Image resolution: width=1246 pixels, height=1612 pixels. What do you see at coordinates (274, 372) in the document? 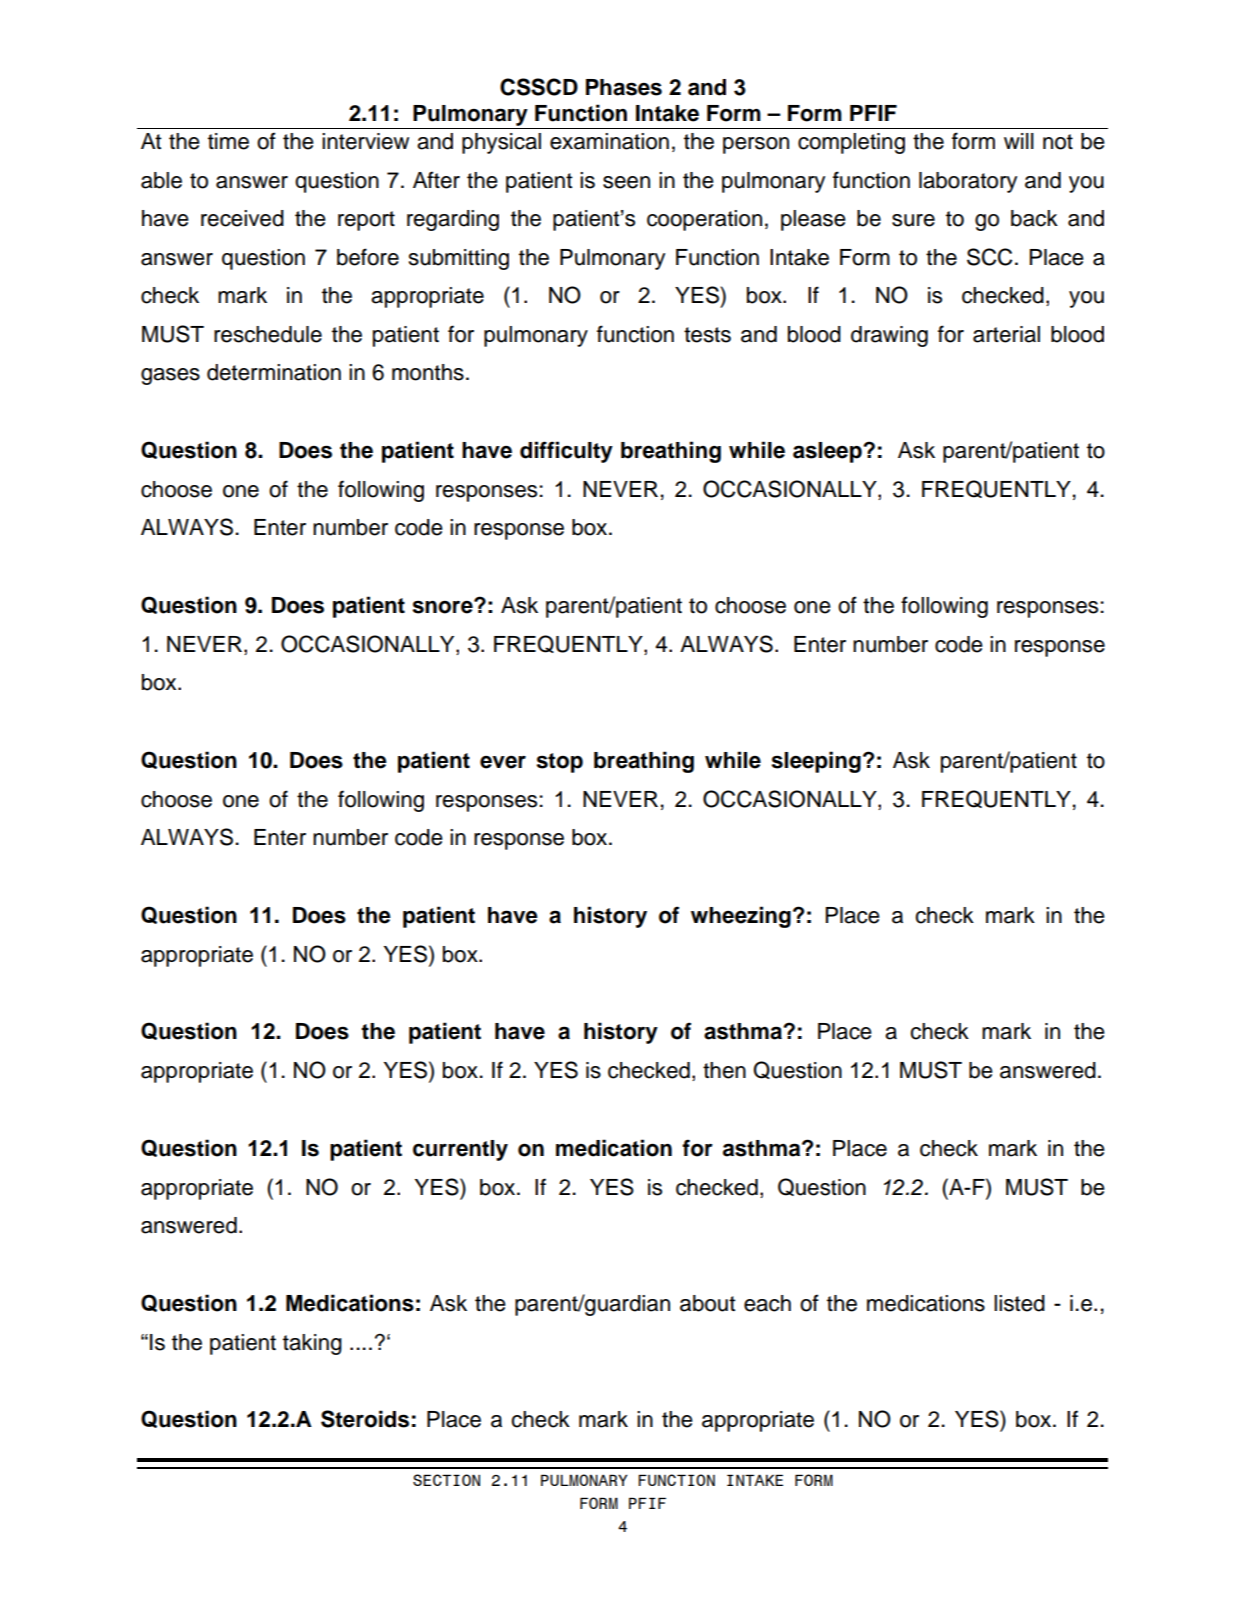
I see `determination` at bounding box center [274, 372].
